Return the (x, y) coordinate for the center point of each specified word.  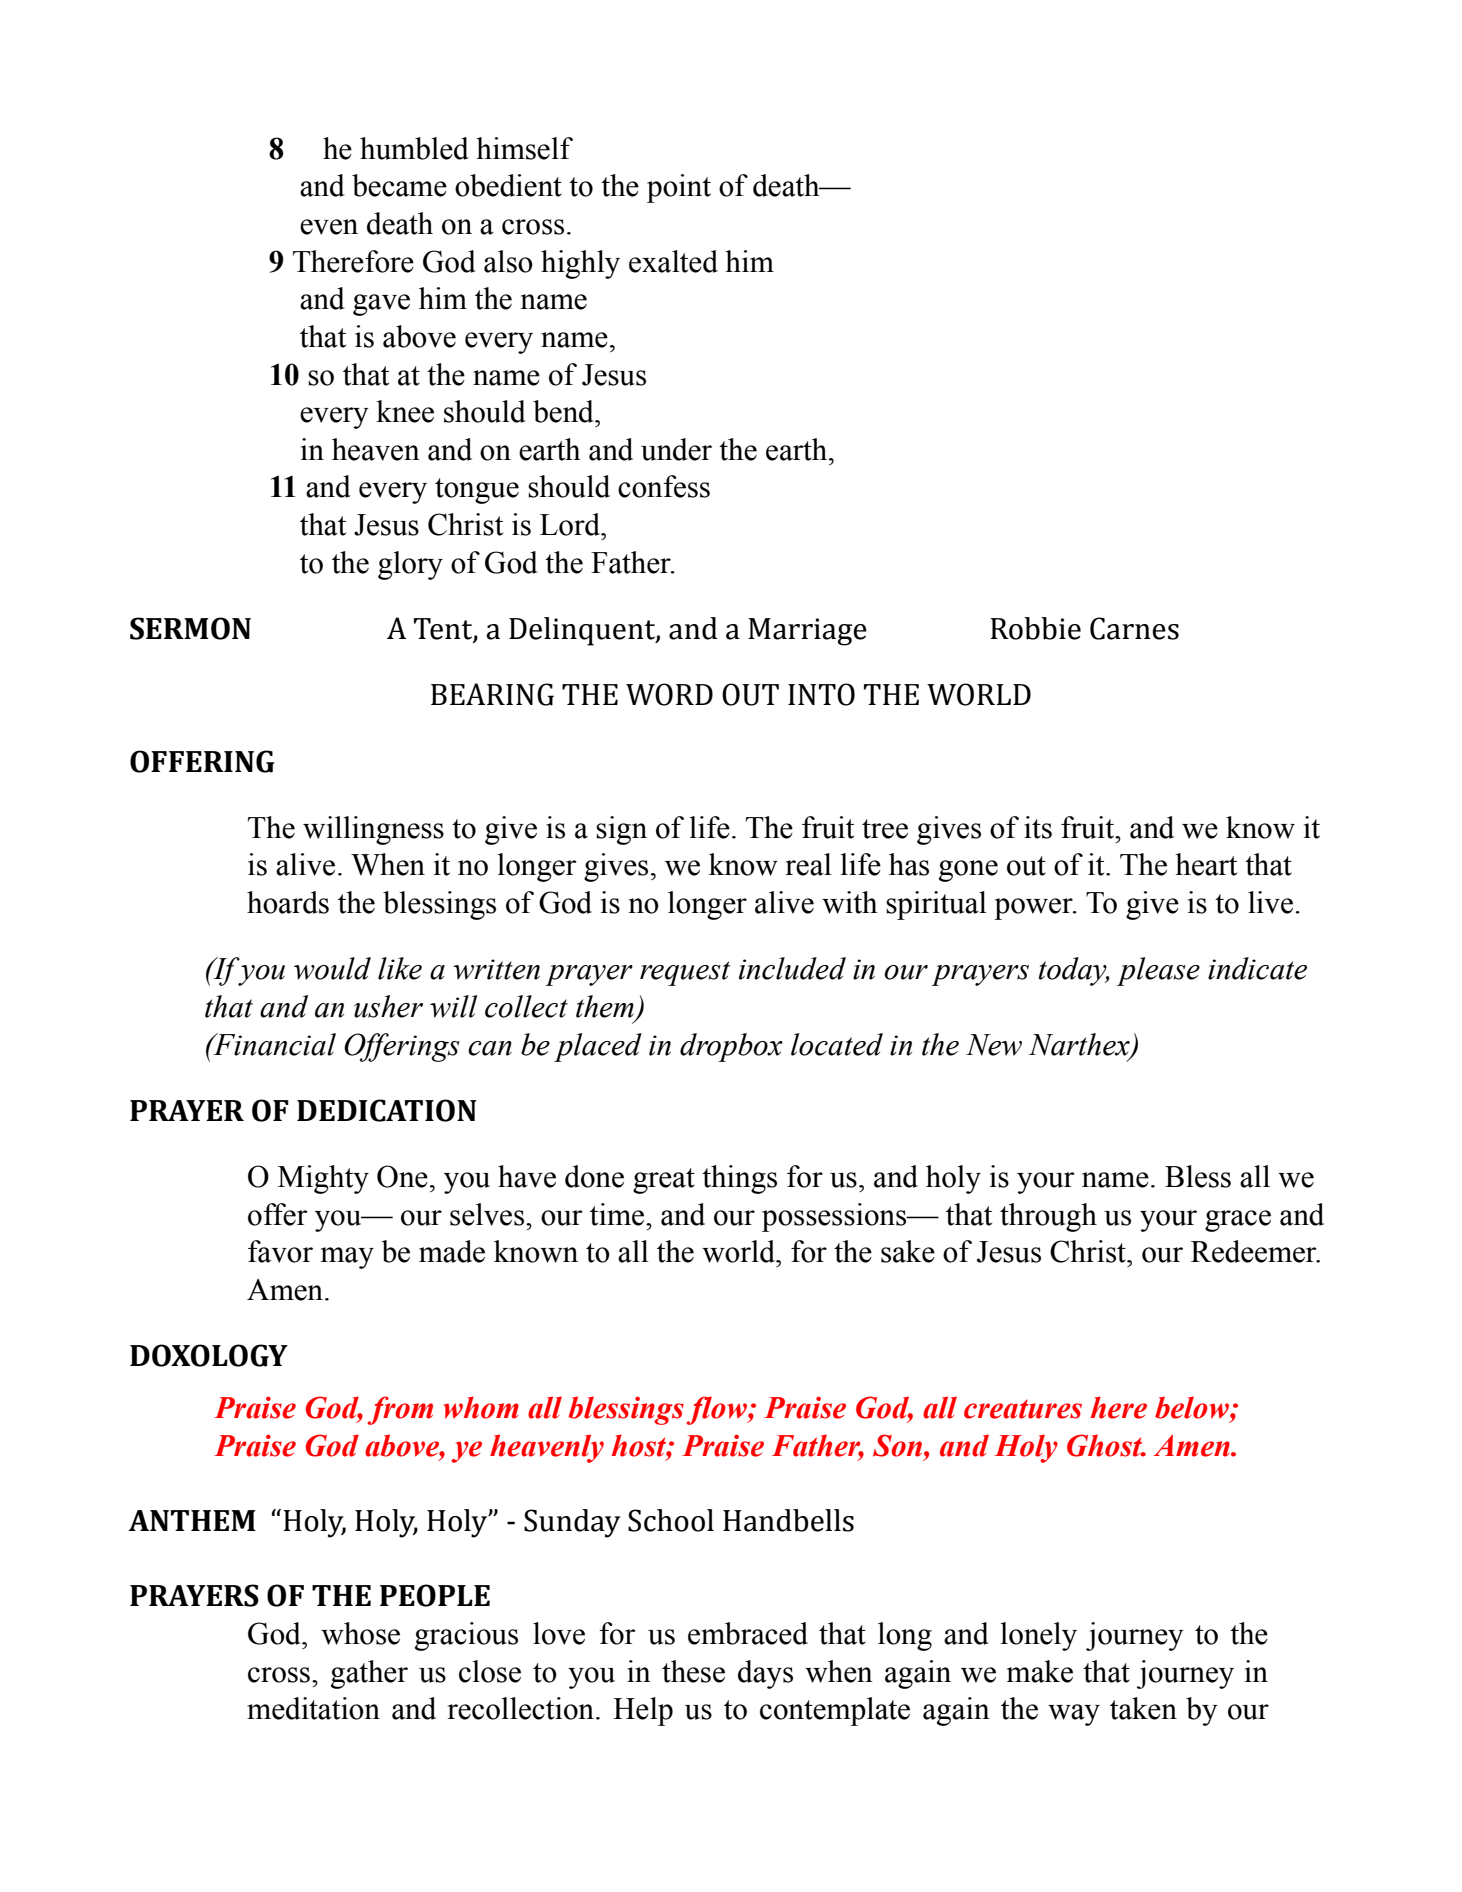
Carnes (1134, 628)
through (1048, 1217)
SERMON (190, 628)
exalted (673, 261)
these (693, 1671)
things (739, 1179)
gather (369, 1674)
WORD (669, 694)
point (679, 188)
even (329, 227)
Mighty (323, 1179)
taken (1143, 1708)
